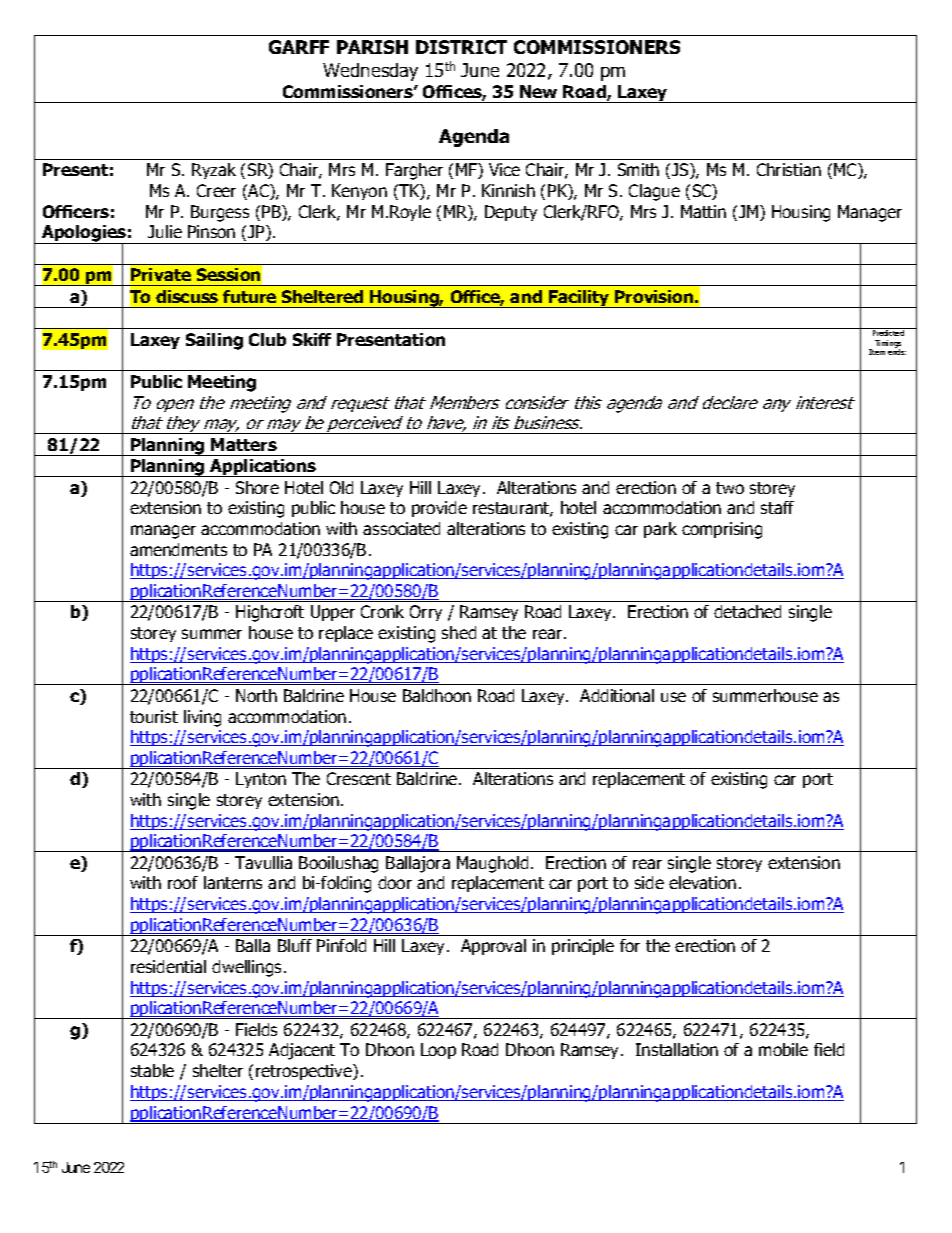 This screenshot has height=1233, width=952. Describe the element at coordinates (152, 1070) in the screenshot. I see `stable` at that location.
